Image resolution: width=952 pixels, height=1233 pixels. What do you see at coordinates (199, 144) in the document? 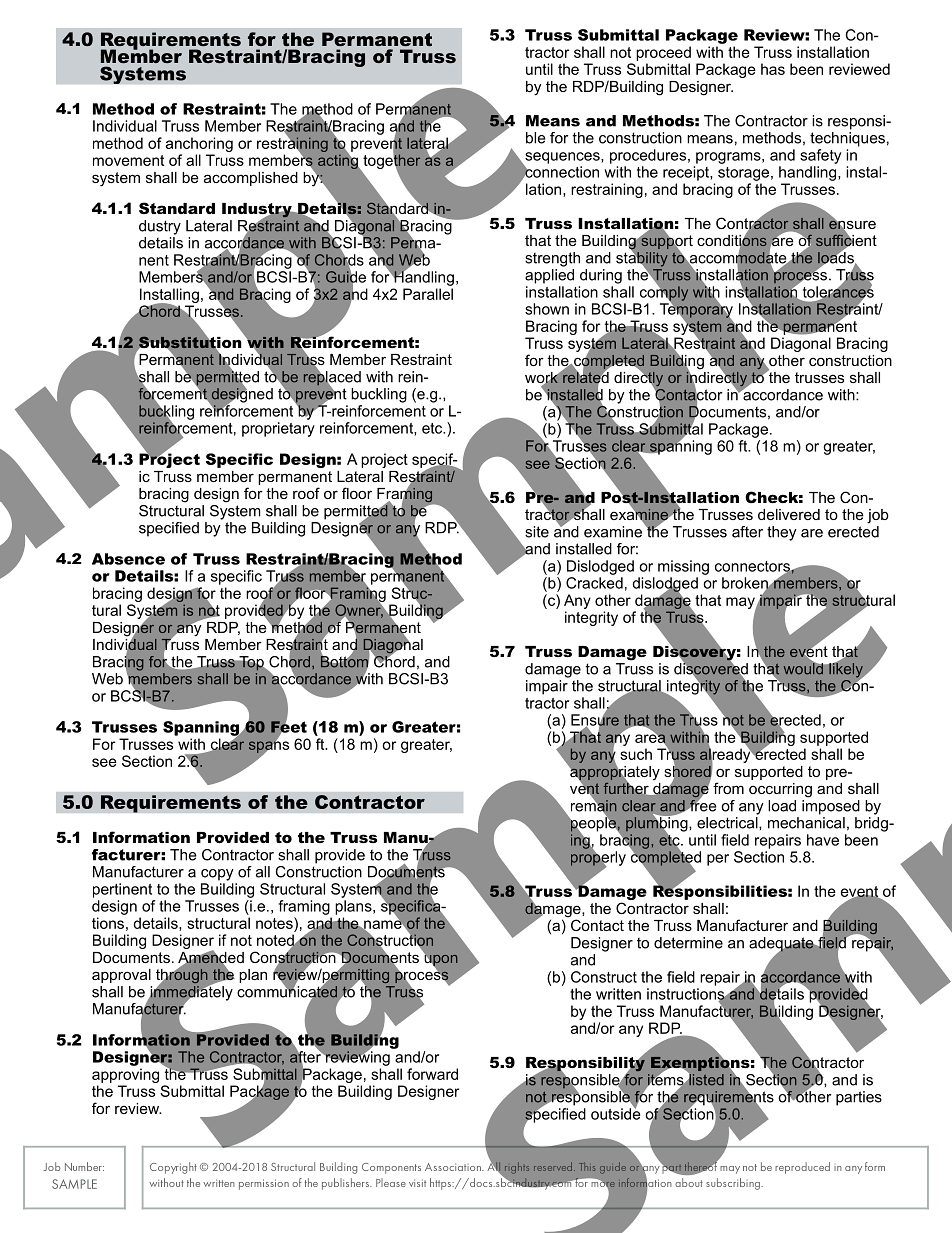
I see `anchoring` at bounding box center [199, 144].
